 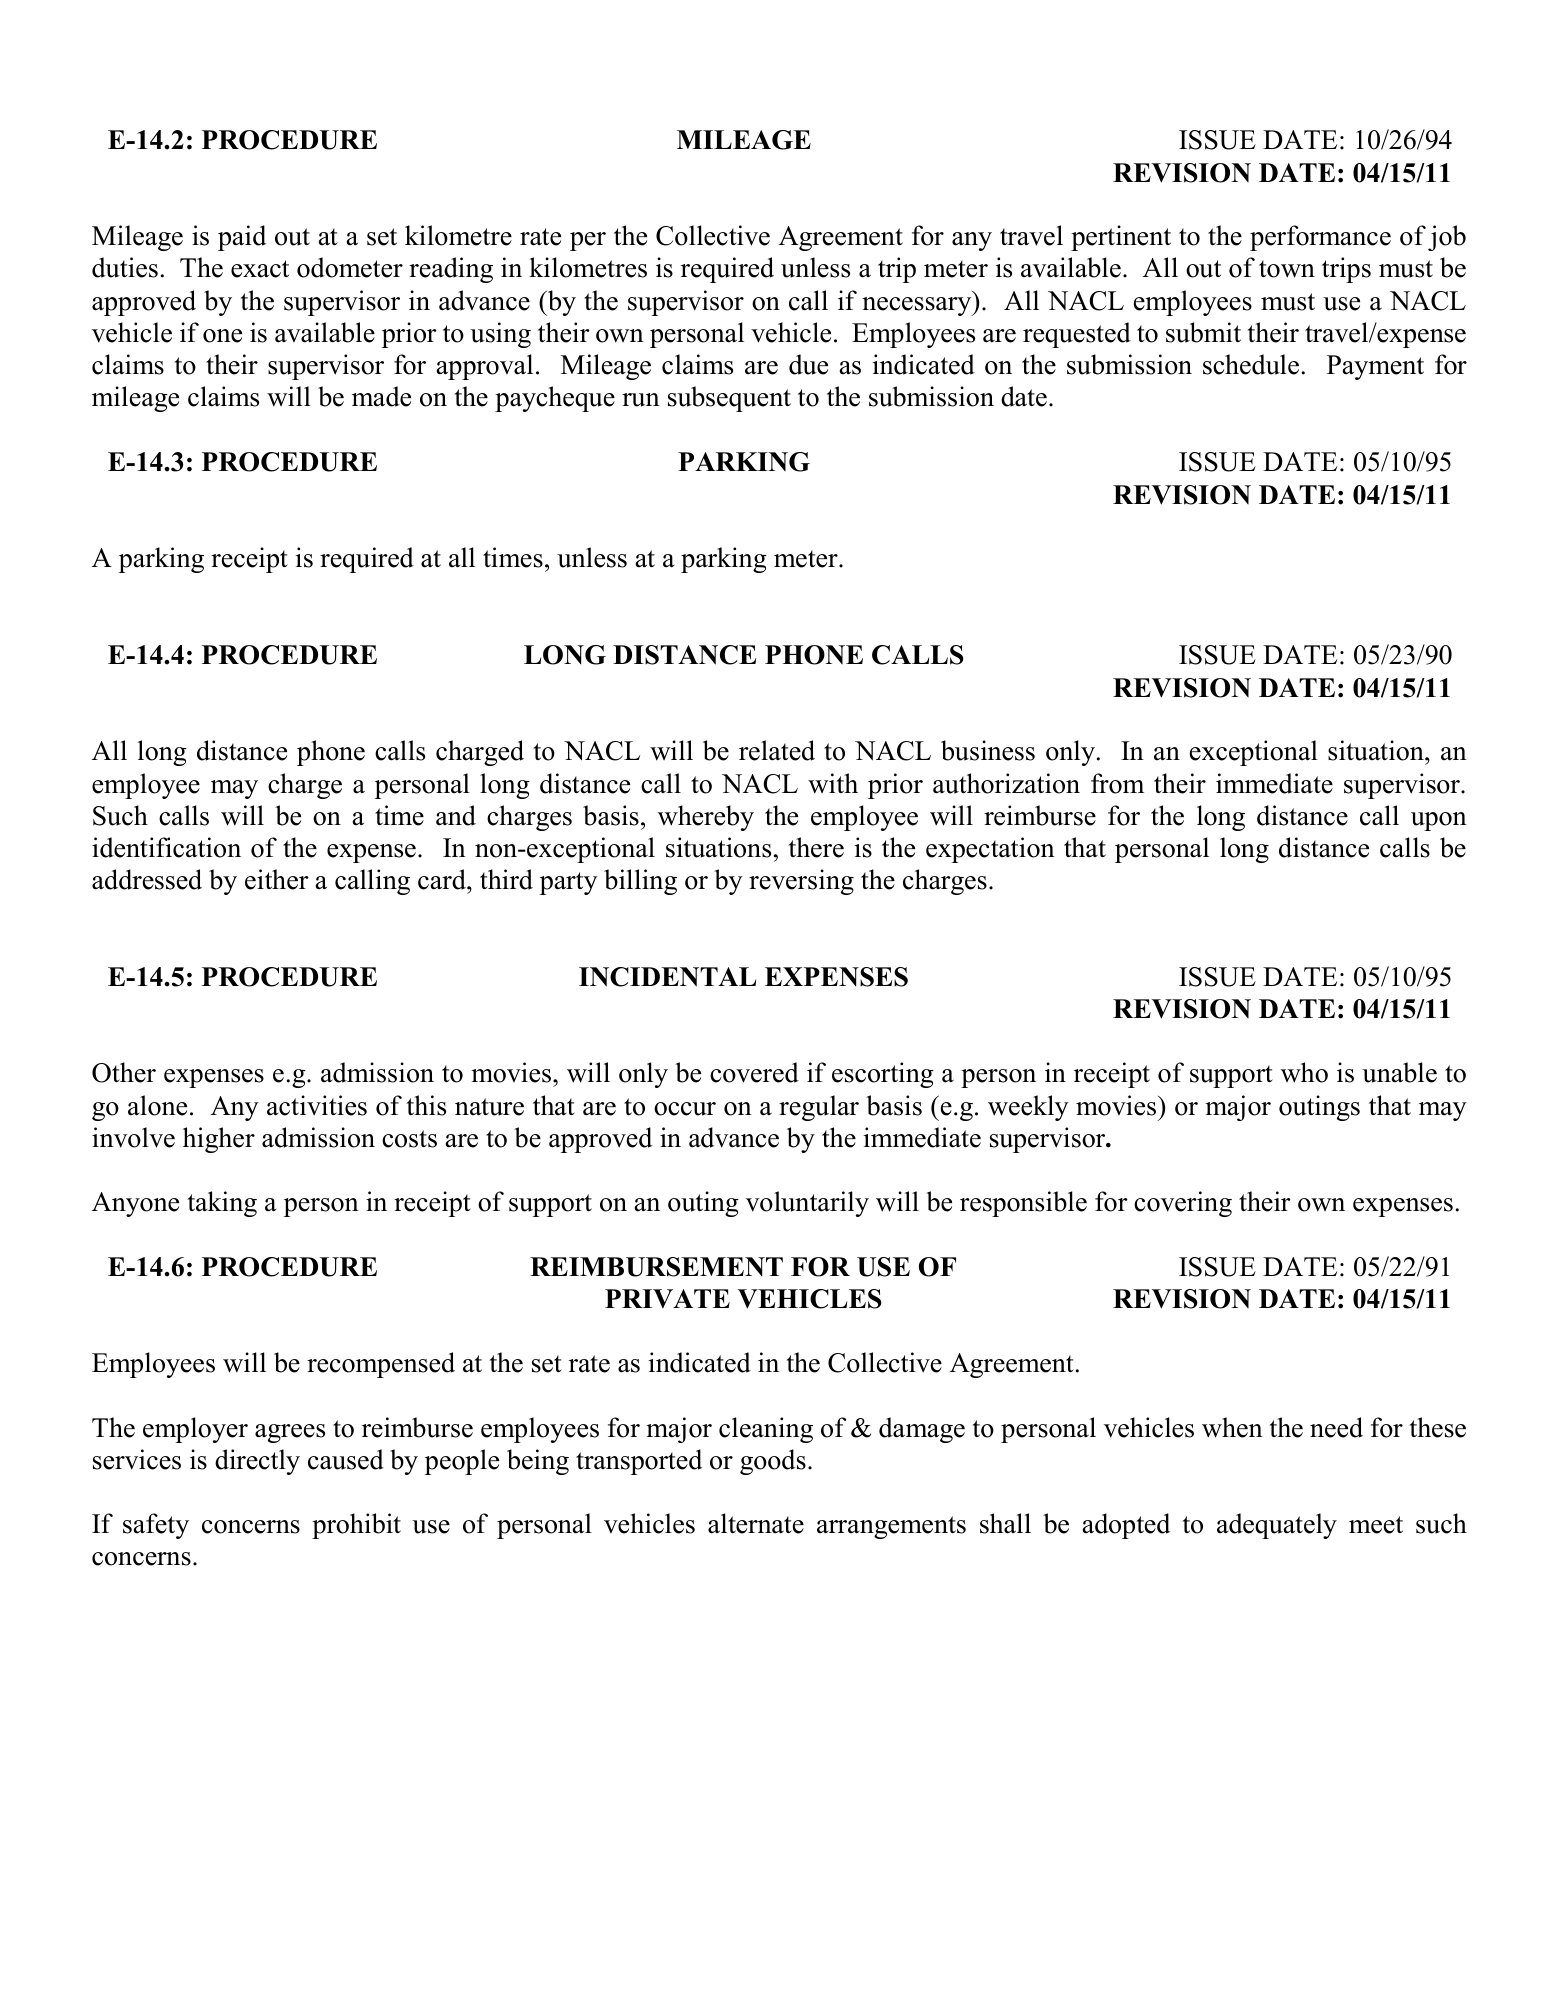 What do you see at coordinates (1439, 821) in the screenshot?
I see `upon` at bounding box center [1439, 821].
